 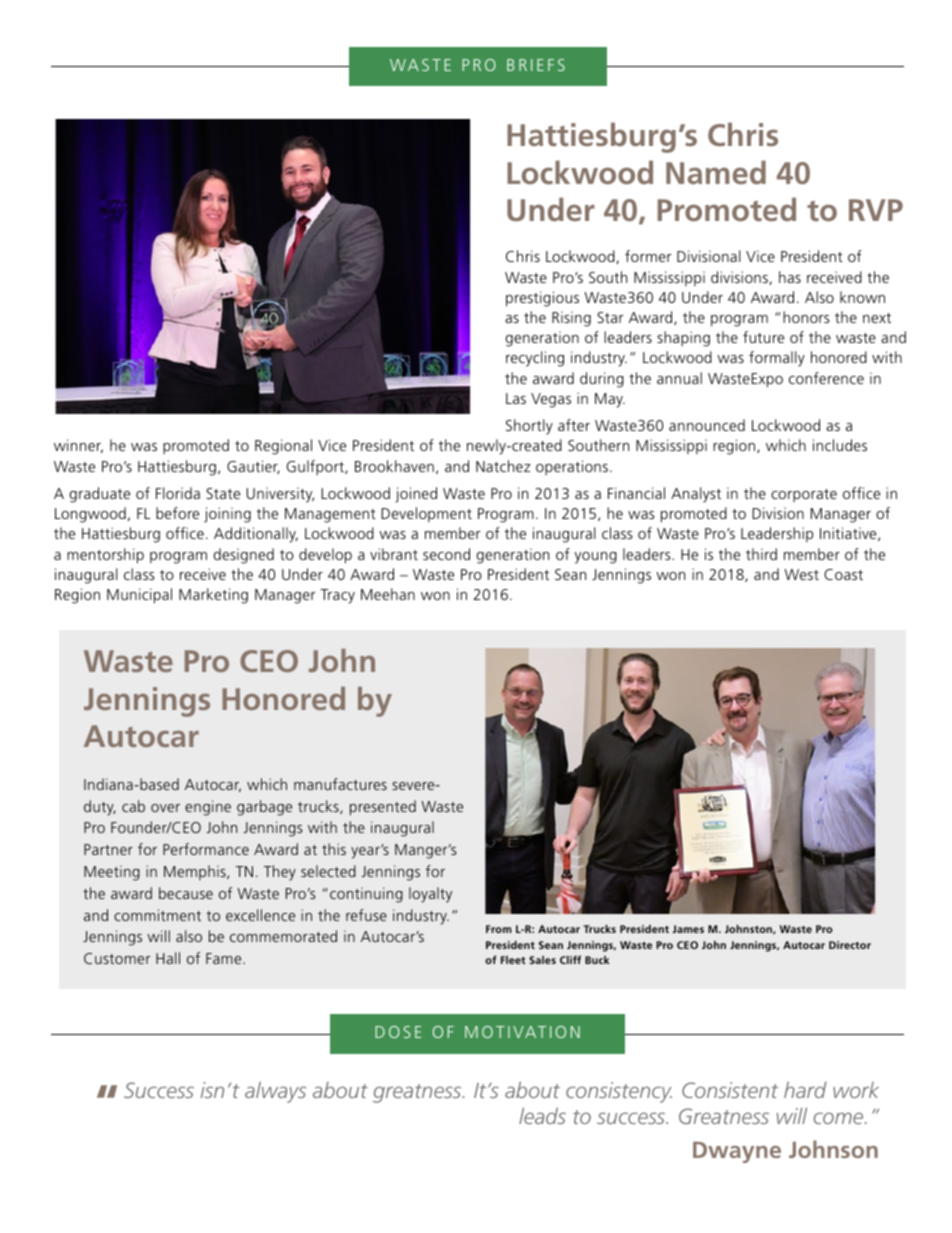 What do you see at coordinates (716, 172) in the screenshot?
I see `Named` at bounding box center [716, 172].
